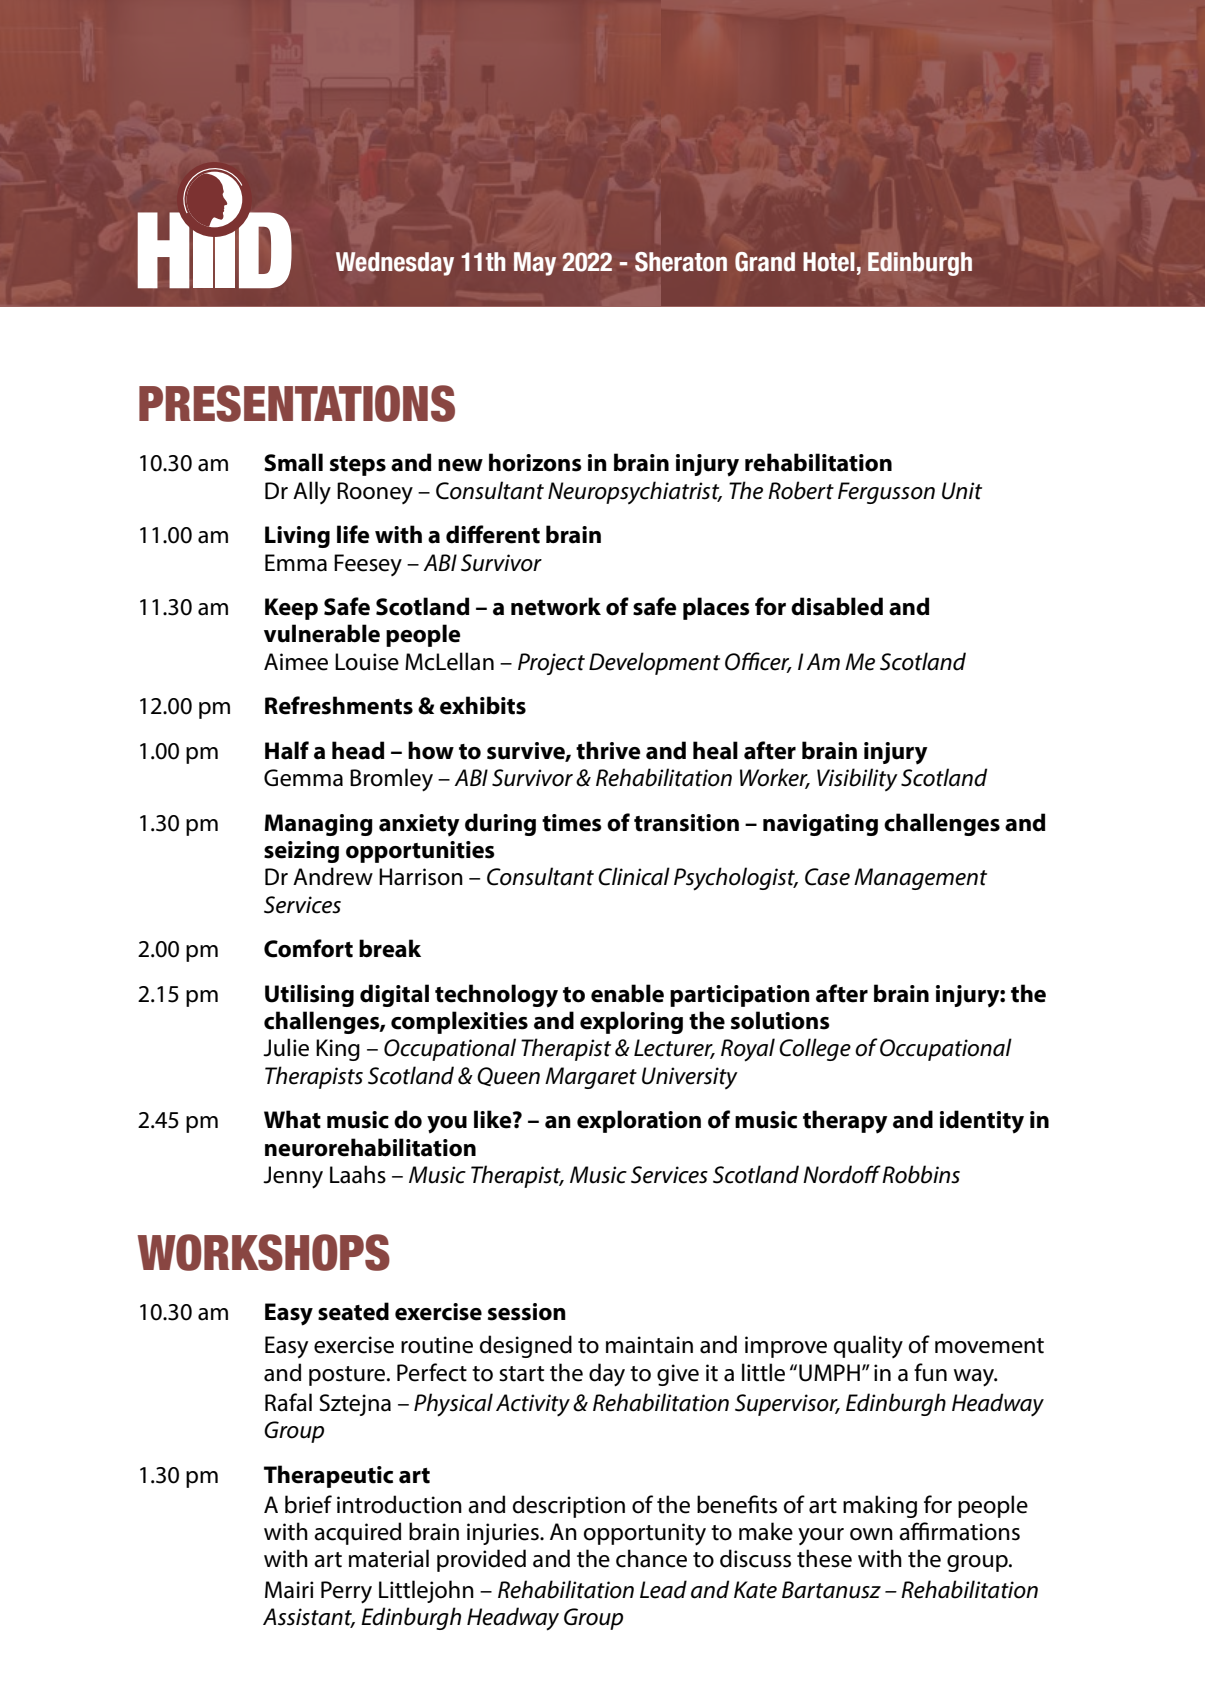 The height and width of the screenshot is (1704, 1205). I want to click on Perry, so click(346, 1592).
